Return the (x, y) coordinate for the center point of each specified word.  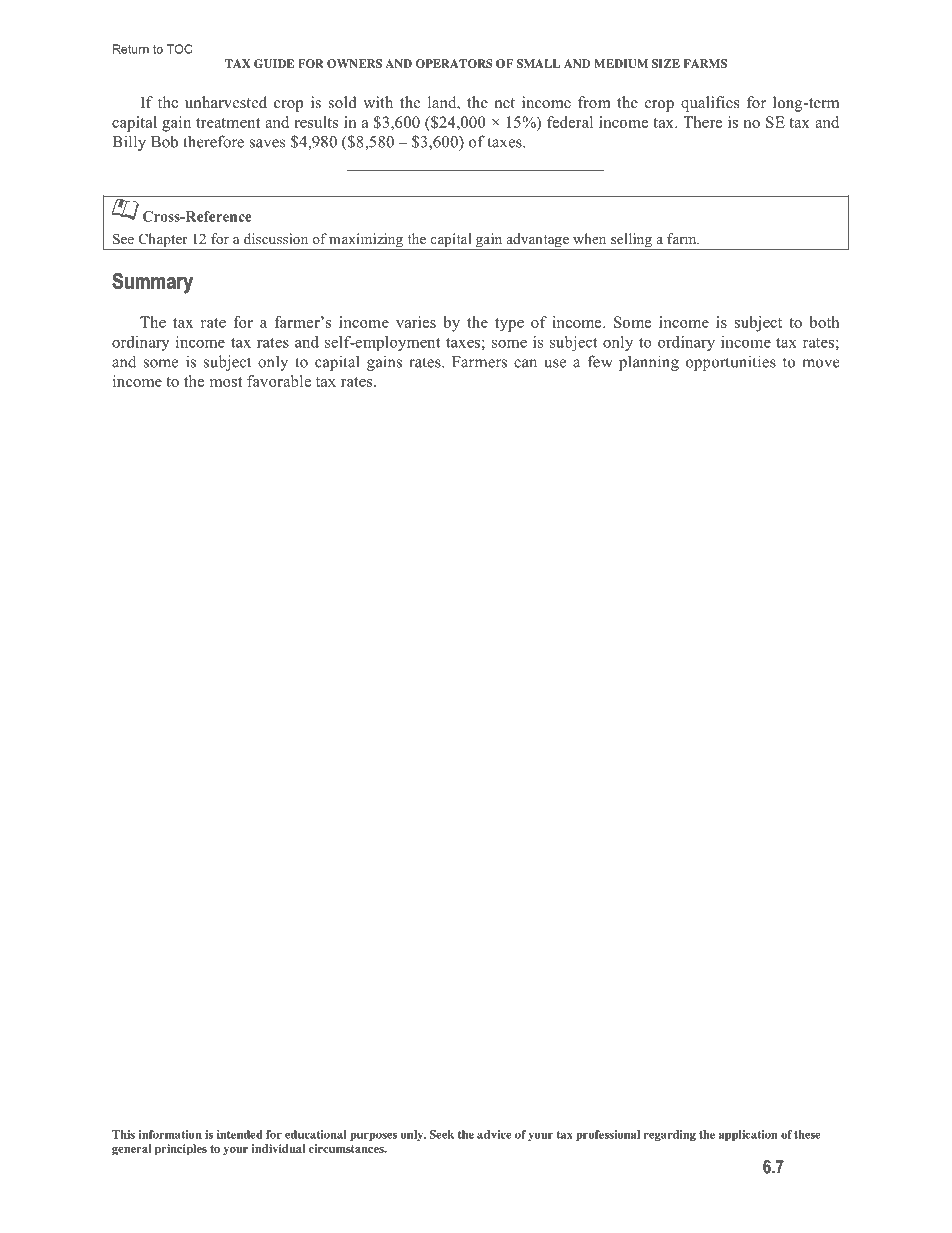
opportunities (731, 363)
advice (494, 1134)
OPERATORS (454, 63)
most (226, 382)
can (525, 363)
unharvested (226, 102)
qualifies (710, 104)
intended (240, 1134)
